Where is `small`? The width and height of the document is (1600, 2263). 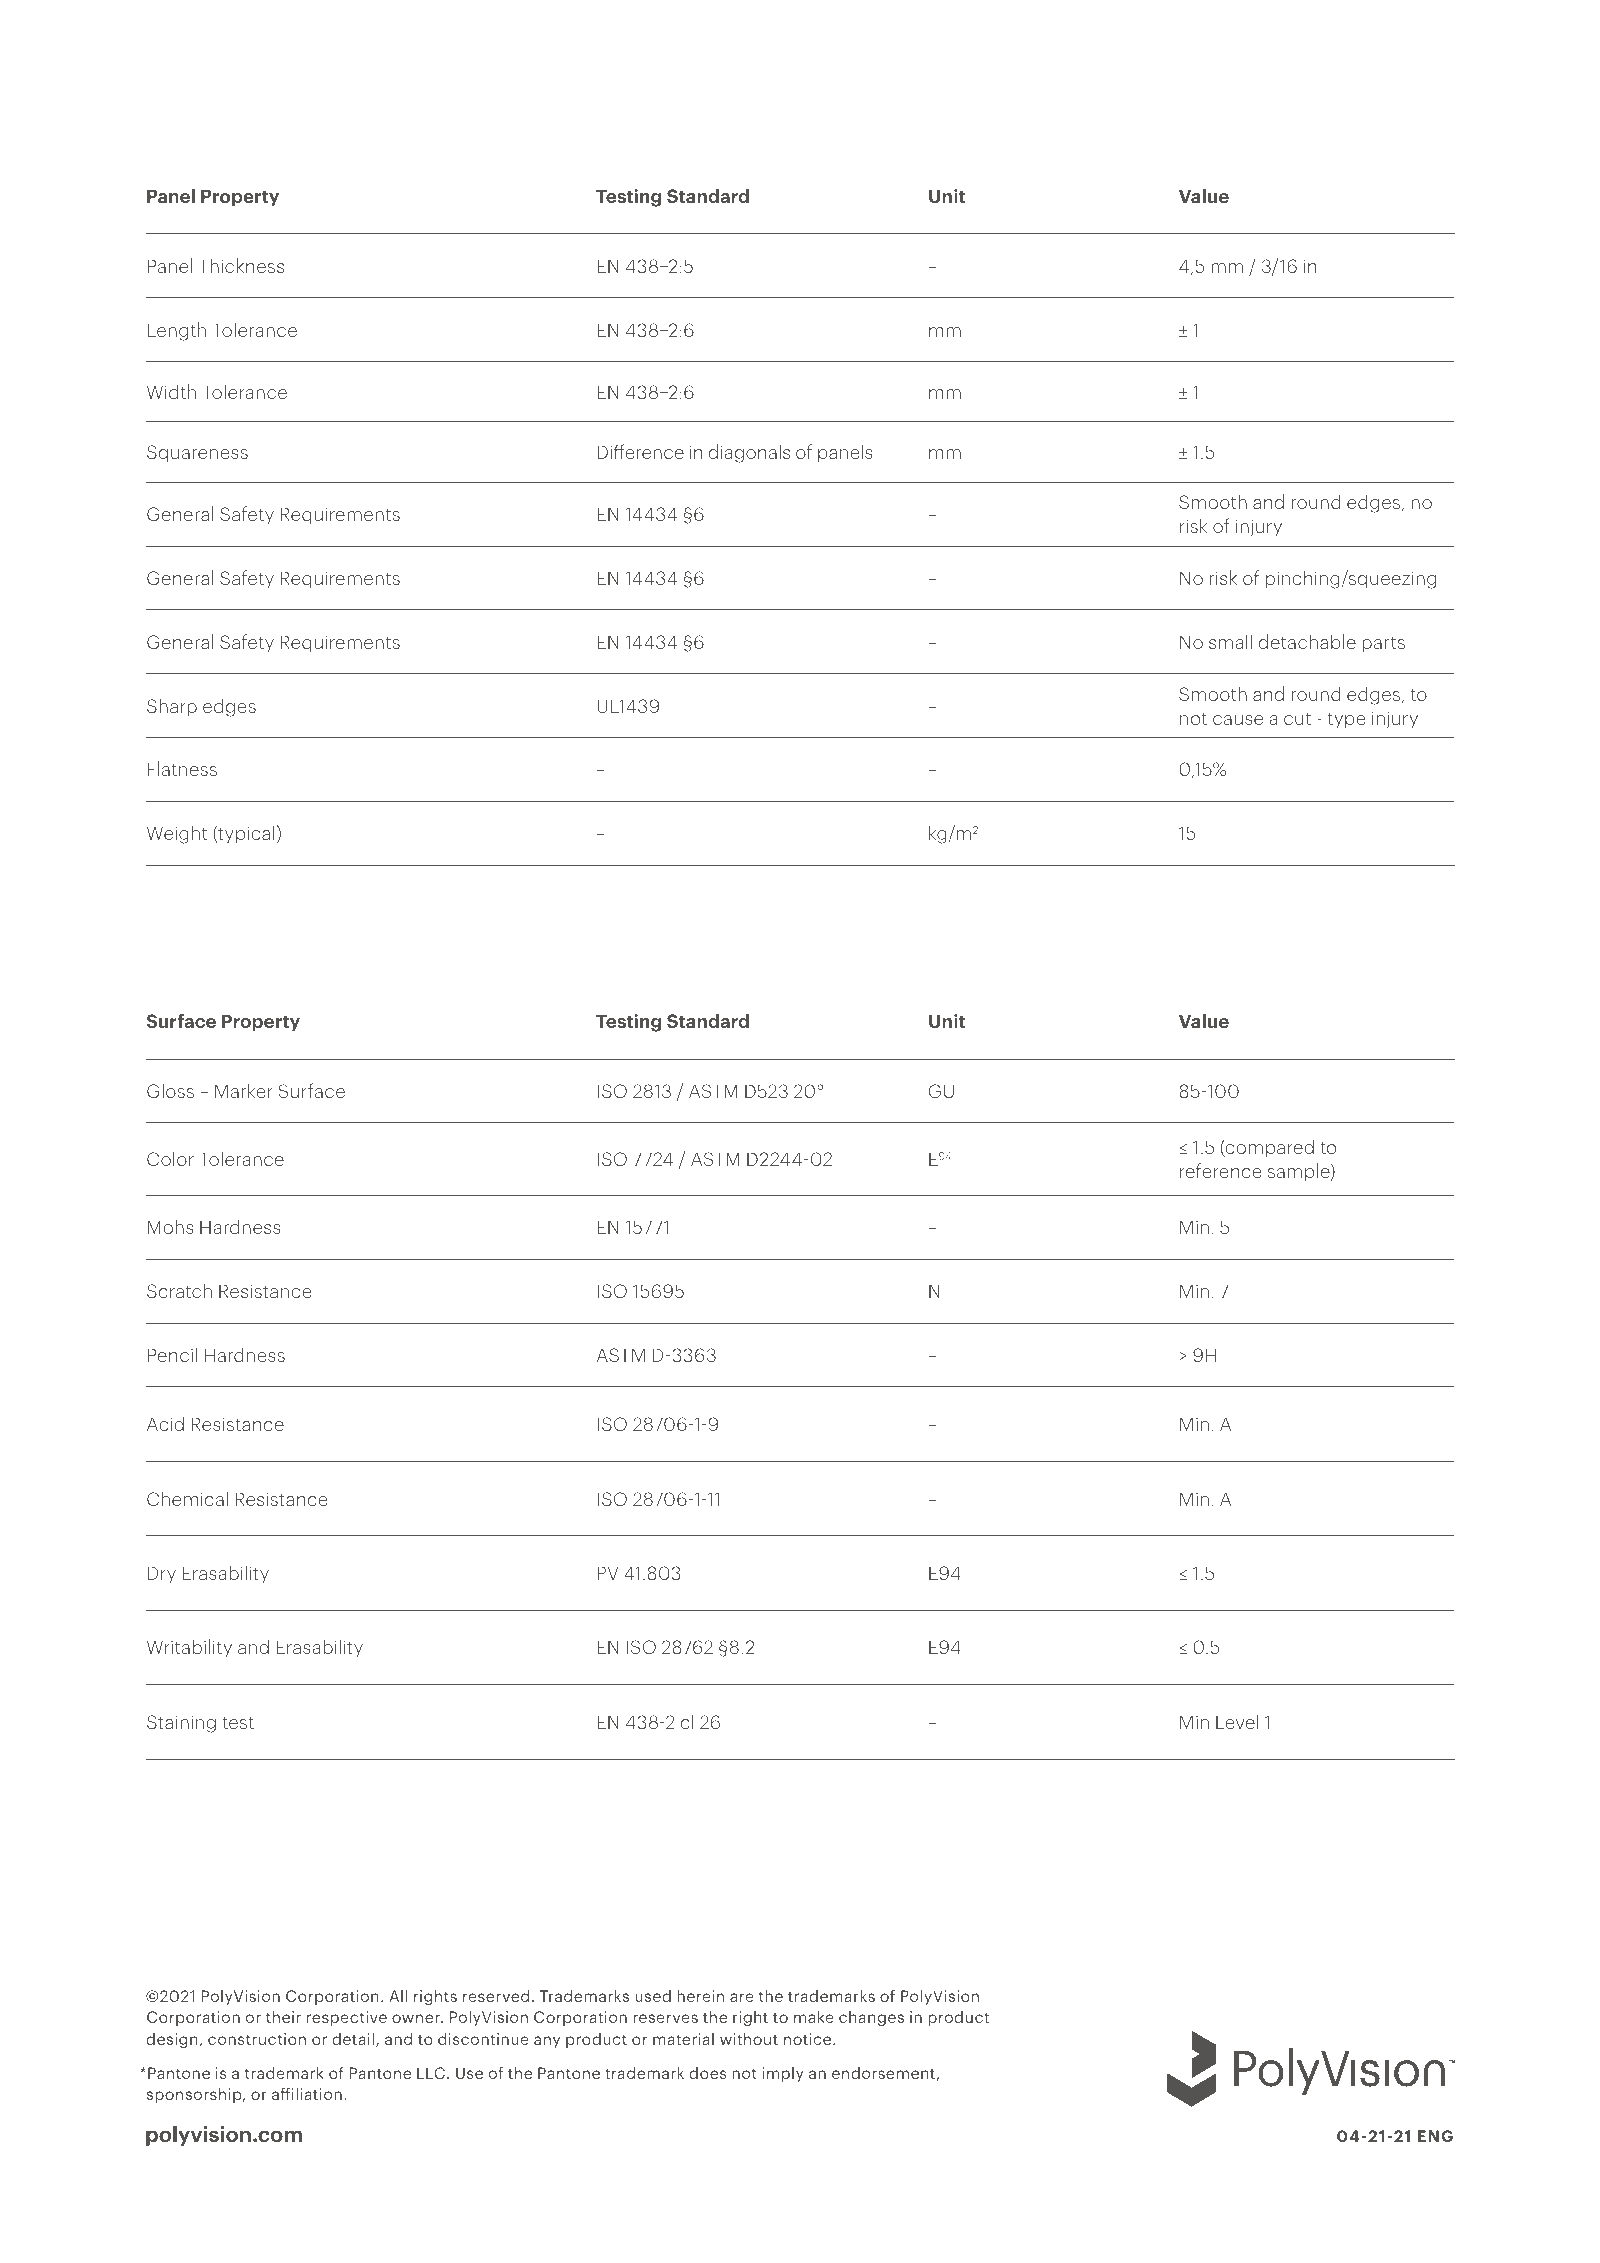
small is located at coordinates (1230, 641).
